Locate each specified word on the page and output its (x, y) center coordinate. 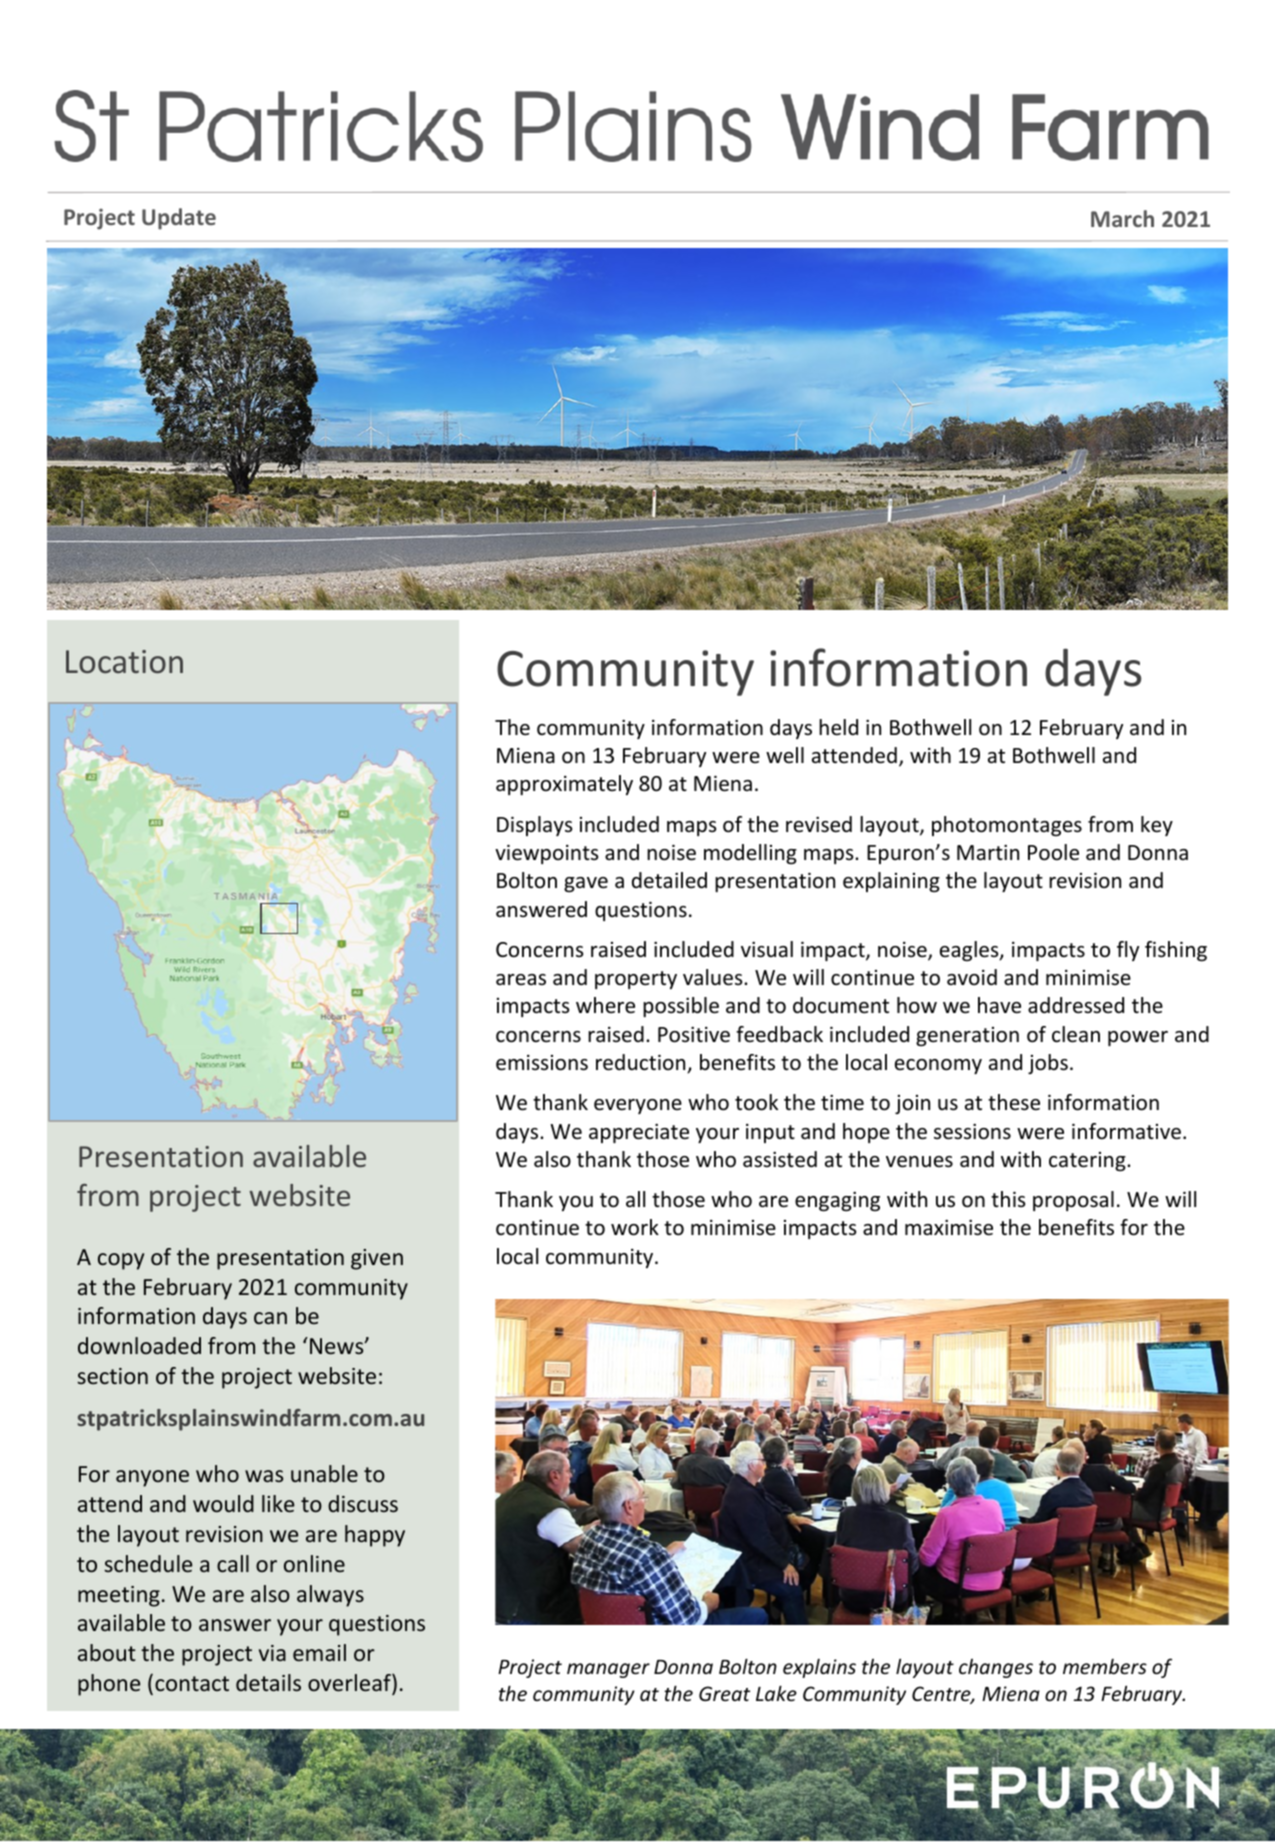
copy (121, 1261)
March (1122, 218)
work (635, 1227)
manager (608, 1670)
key (1157, 826)
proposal (1073, 1201)
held (838, 727)
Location (124, 662)
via (272, 1653)
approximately (564, 785)
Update (179, 219)
